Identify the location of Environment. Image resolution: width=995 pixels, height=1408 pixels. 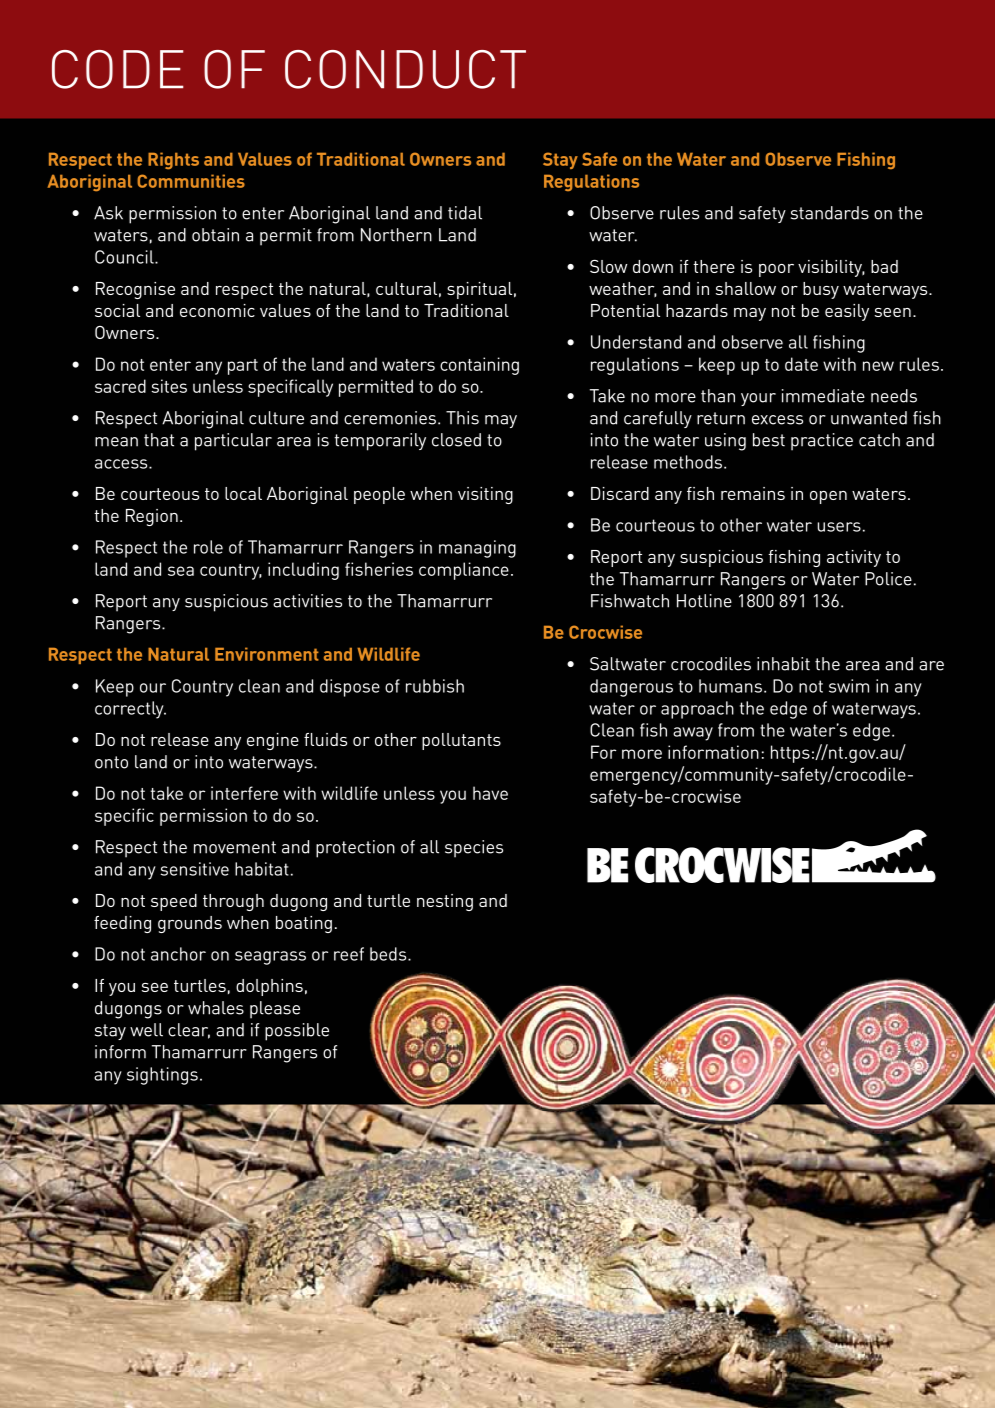
(267, 654).
